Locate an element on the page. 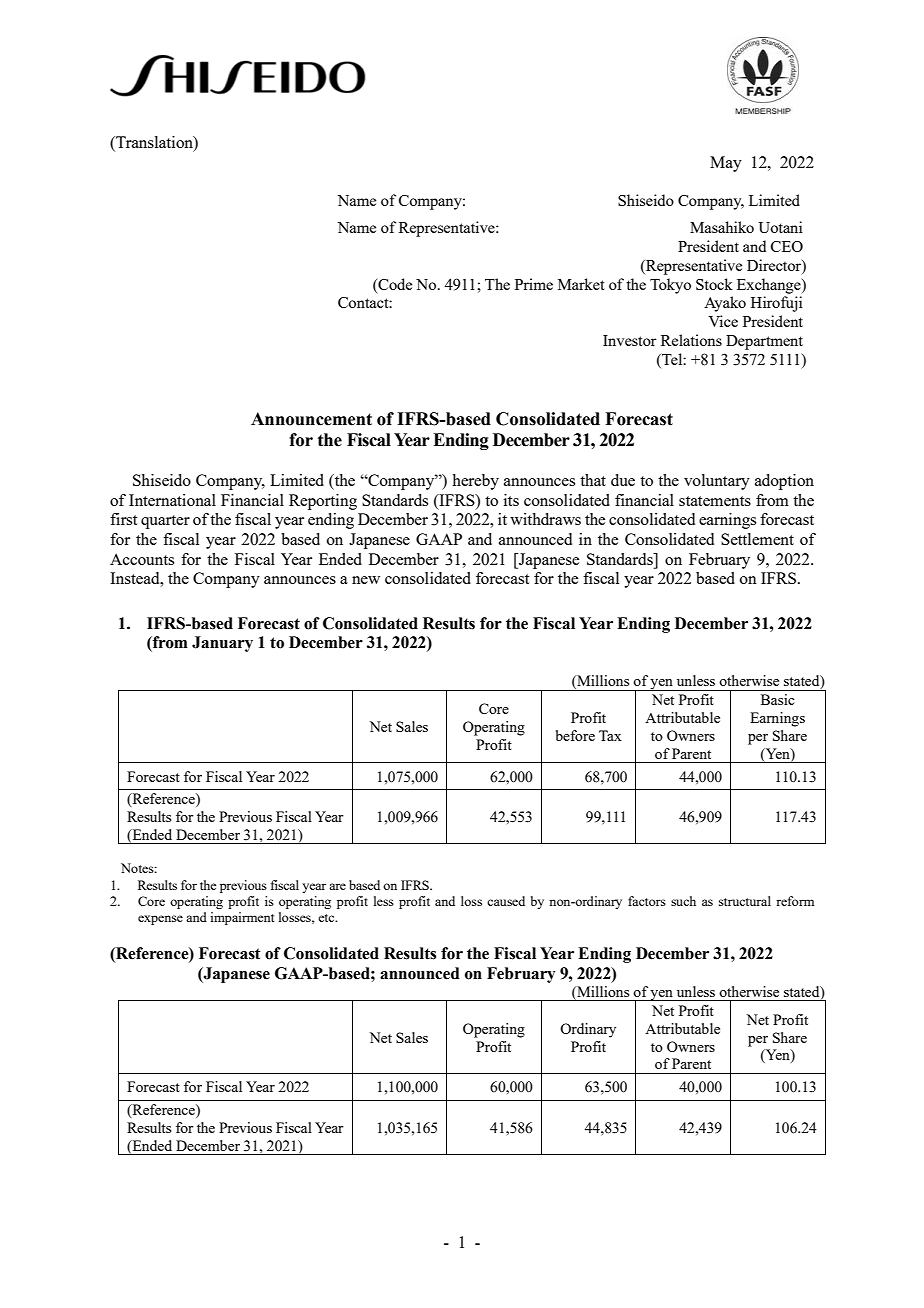  Market is located at coordinates (581, 284).
